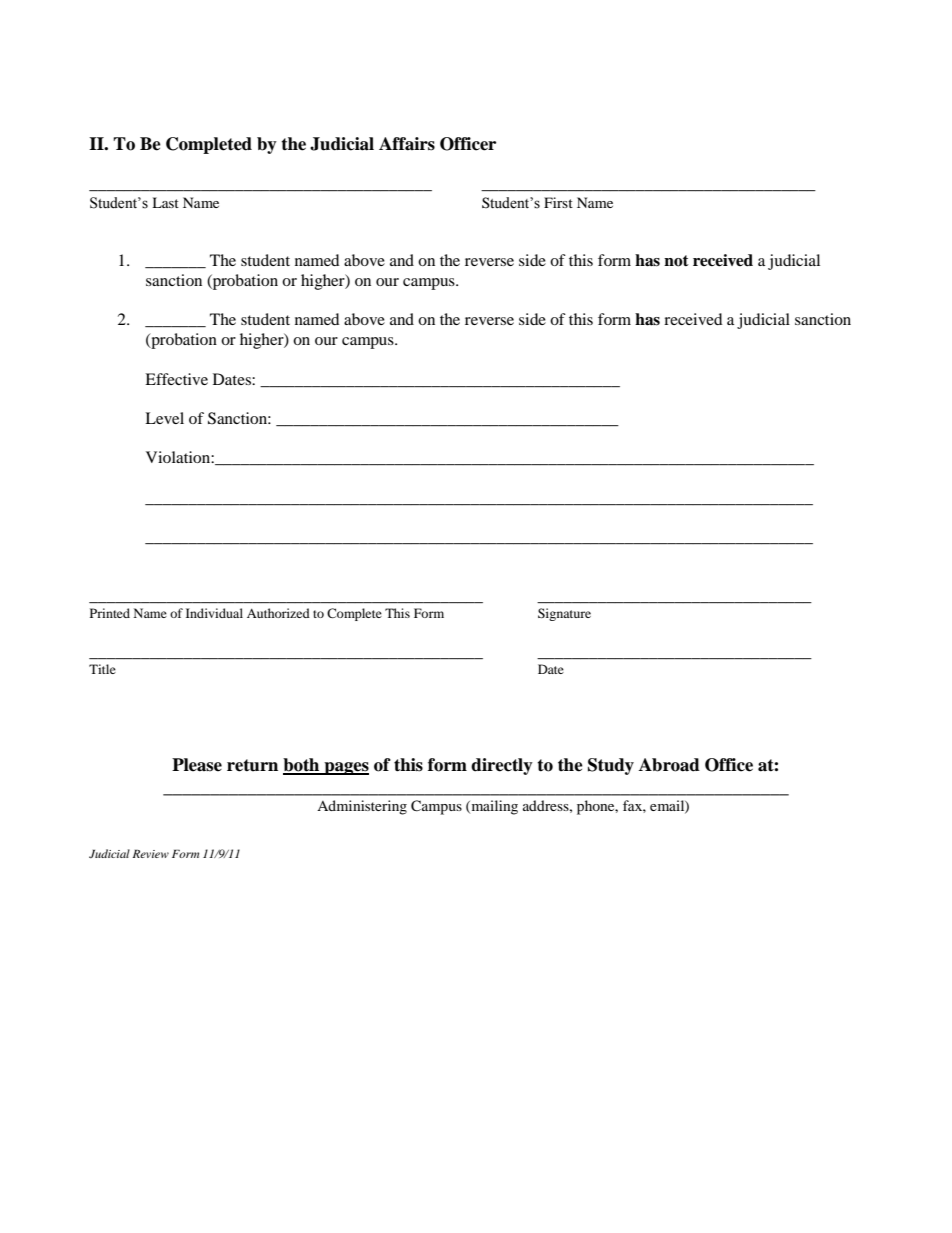 Image resolution: width=952 pixels, height=1233 pixels. I want to click on Last, so click(165, 202).
